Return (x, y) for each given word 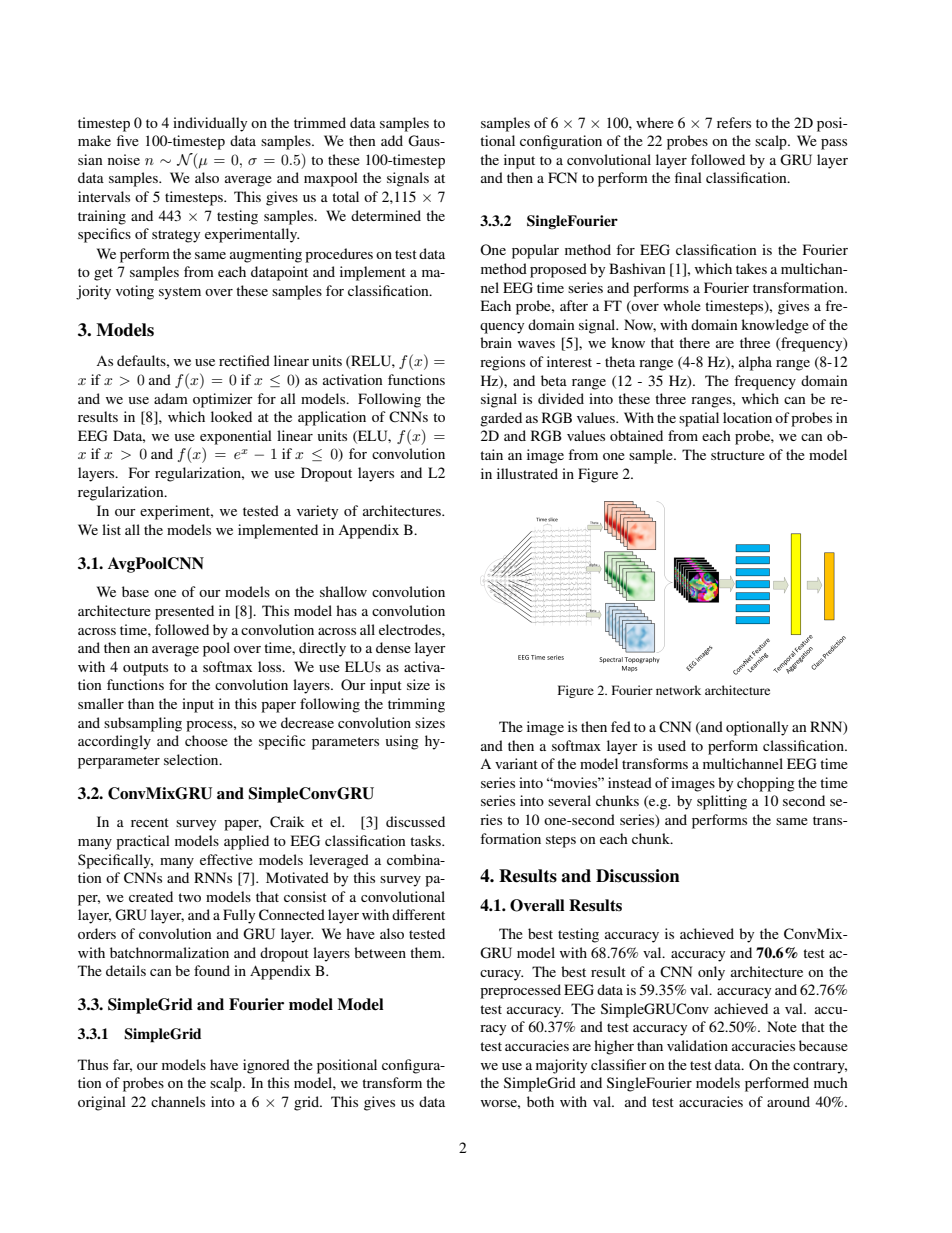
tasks (426, 840)
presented (184, 612)
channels (178, 1101)
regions (502, 363)
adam (171, 398)
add (392, 140)
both (540, 1101)
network (678, 690)
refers (734, 122)
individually (210, 124)
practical (143, 842)
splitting (722, 802)
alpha (755, 363)
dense (393, 647)
